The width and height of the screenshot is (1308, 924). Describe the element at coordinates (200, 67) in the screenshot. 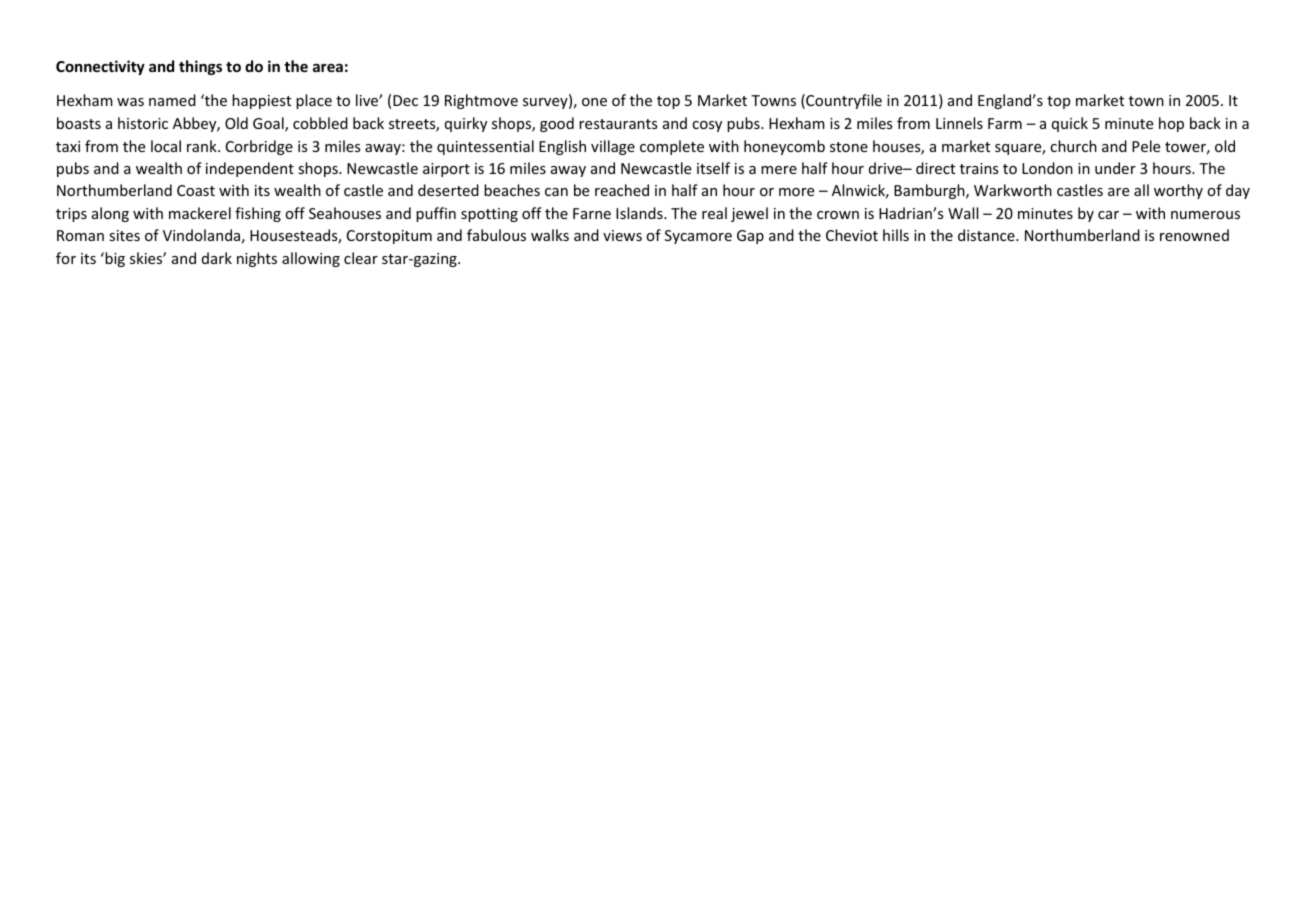

I see `things` at that location.
